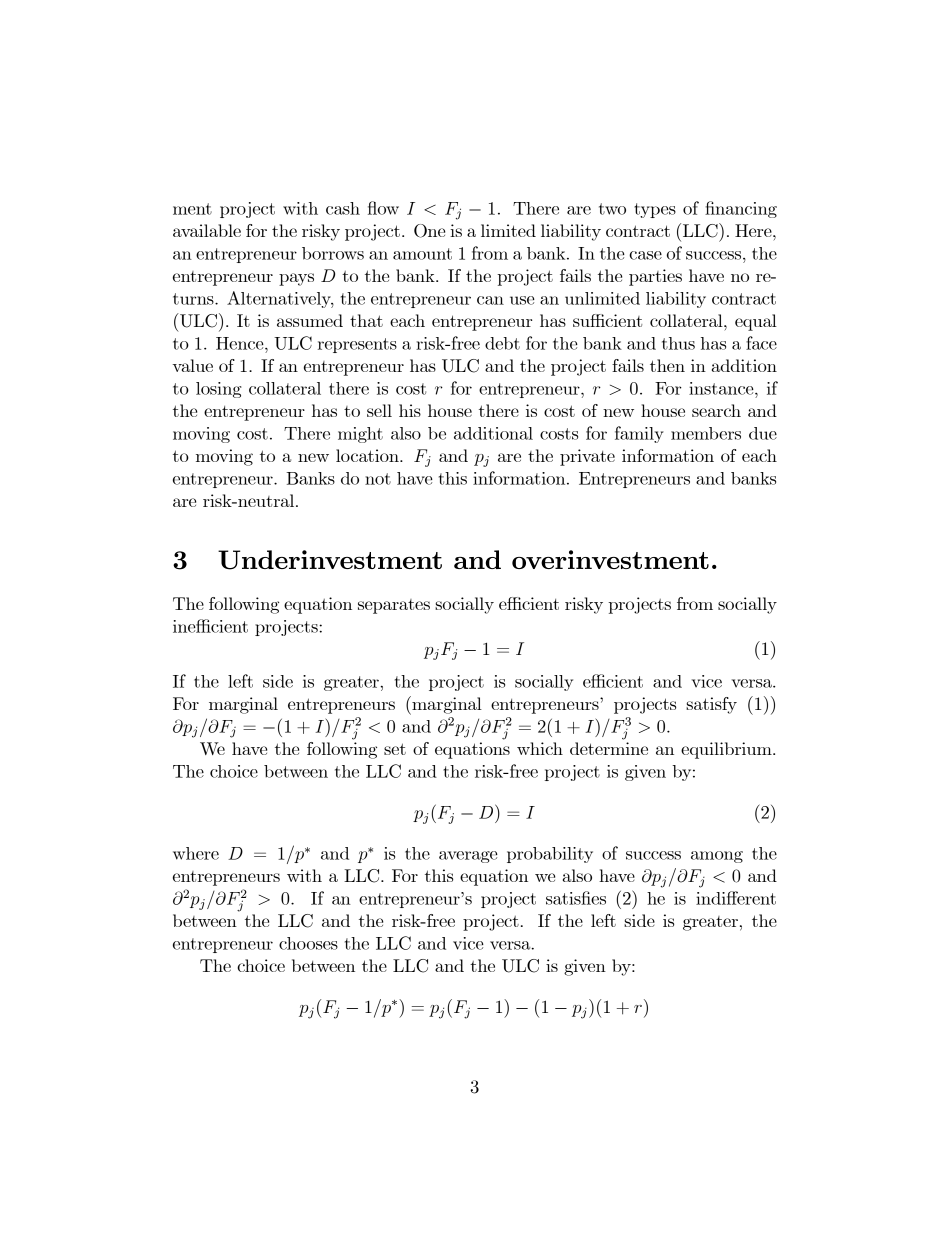  Describe the element at coordinates (468, 857) in the screenshot. I see `average` at that location.
